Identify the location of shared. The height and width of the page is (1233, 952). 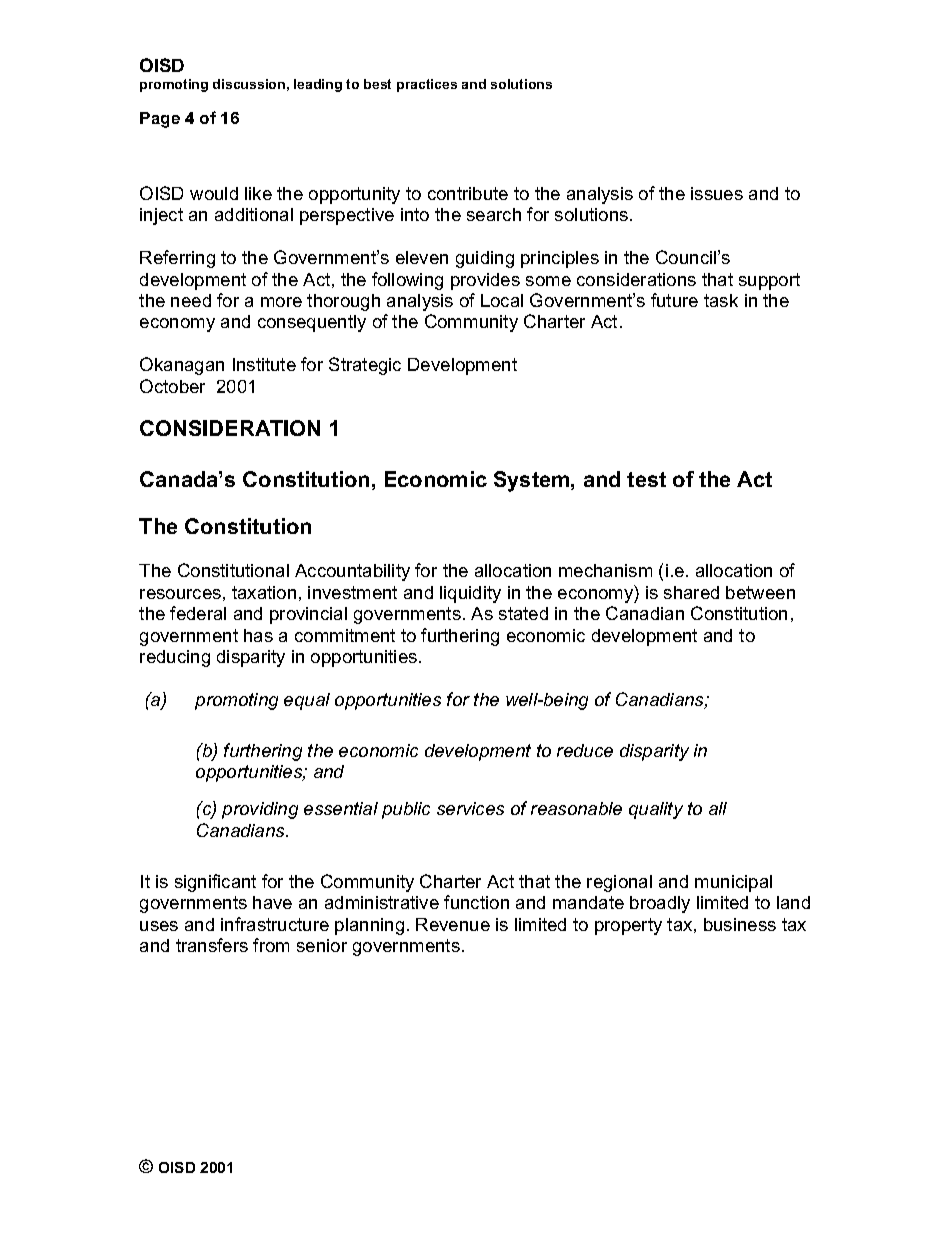
(691, 592).
